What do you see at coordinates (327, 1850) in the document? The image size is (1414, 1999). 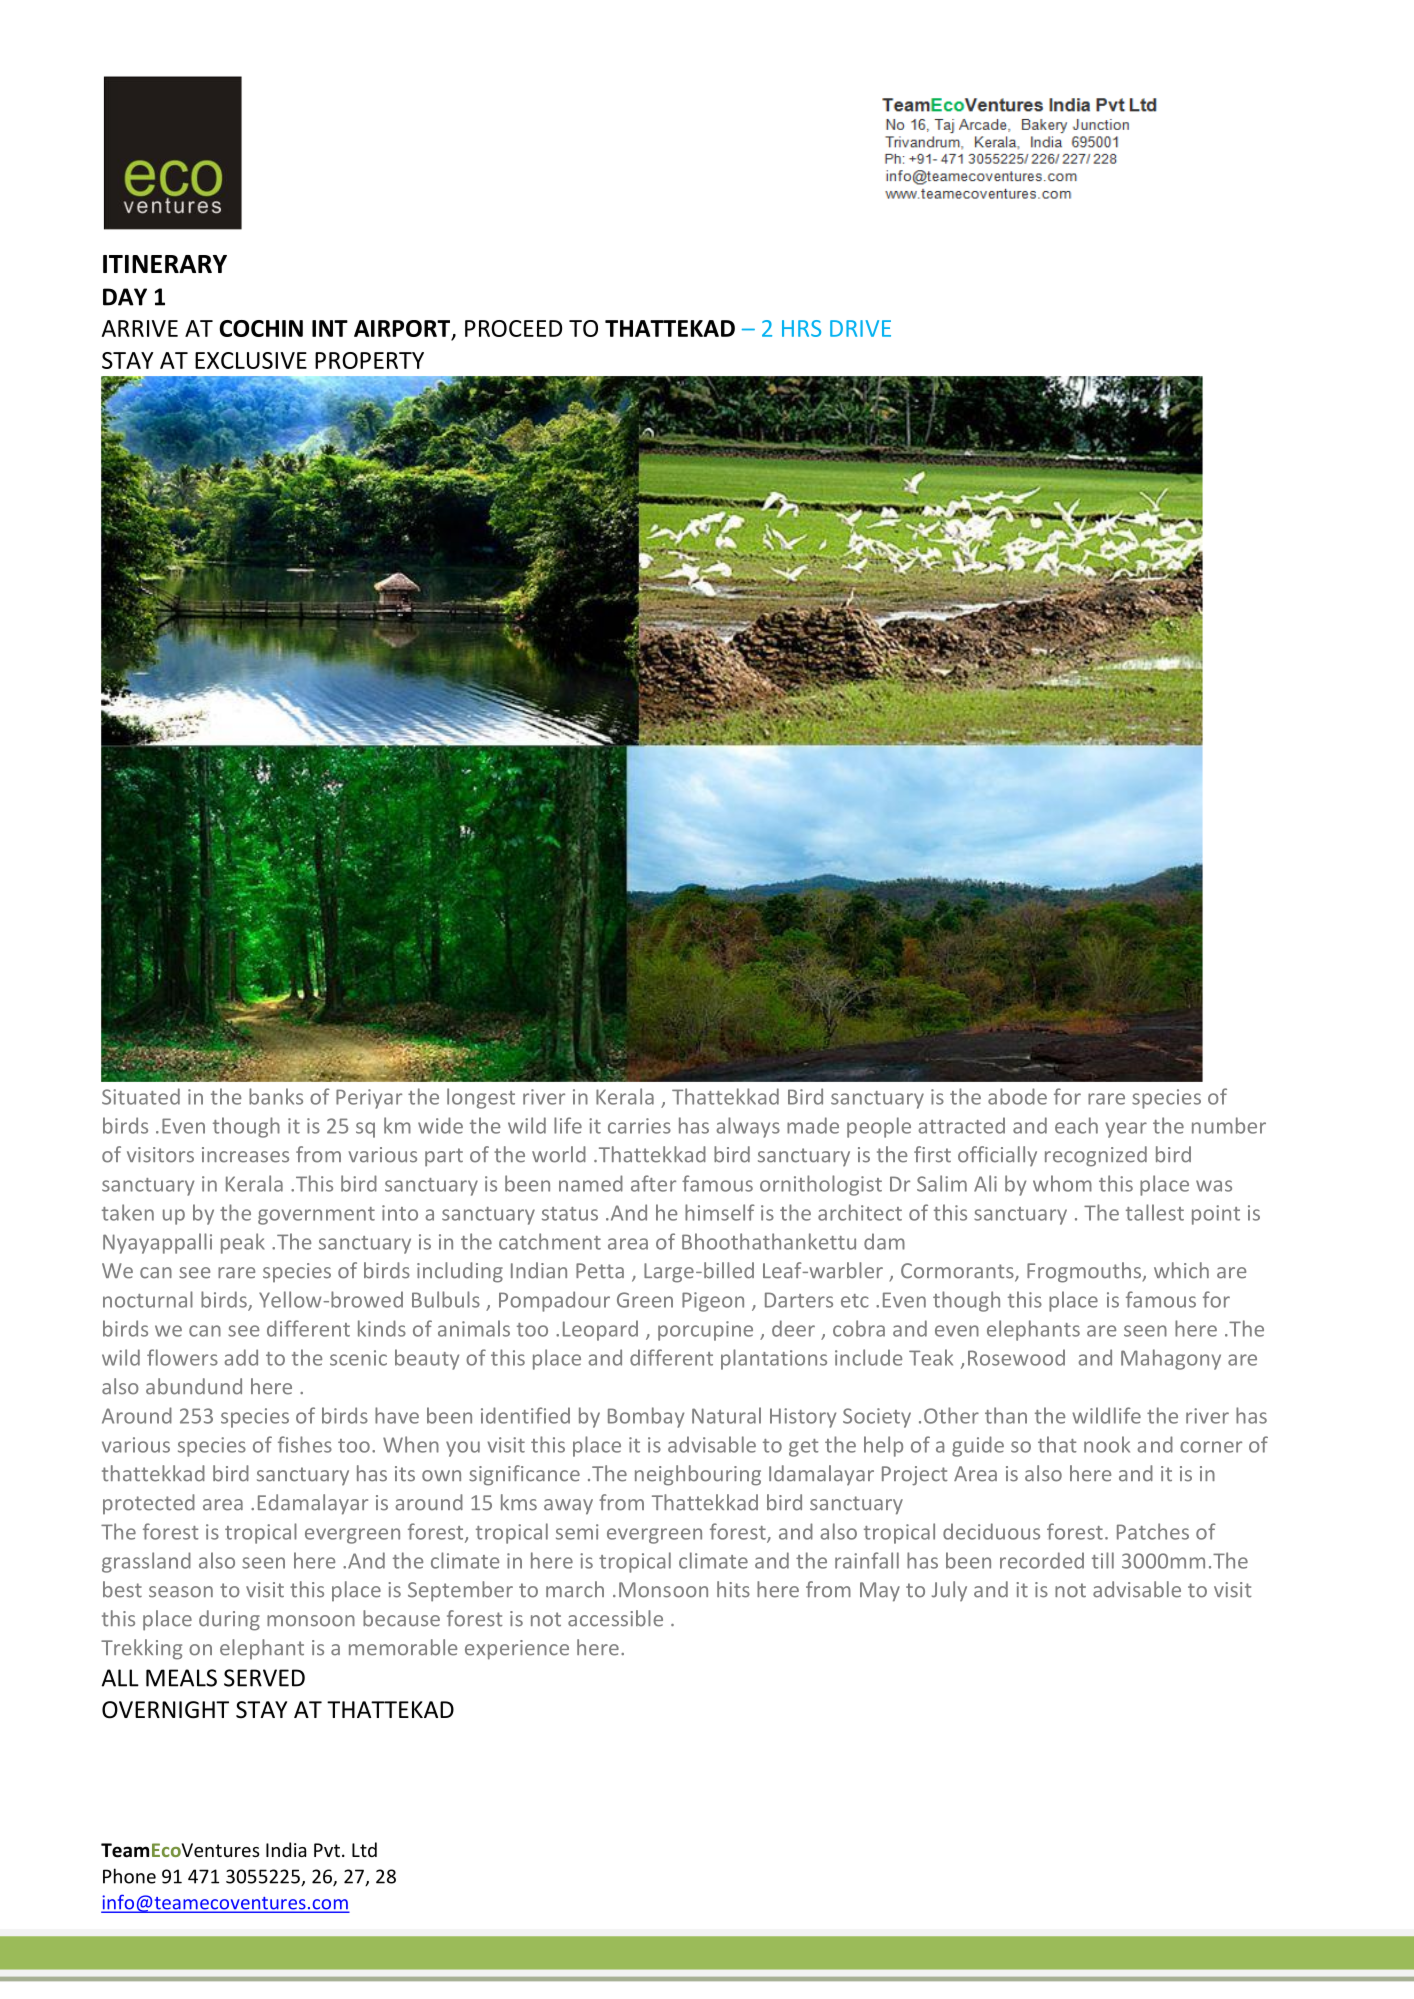 I see `Pvt` at bounding box center [327, 1850].
